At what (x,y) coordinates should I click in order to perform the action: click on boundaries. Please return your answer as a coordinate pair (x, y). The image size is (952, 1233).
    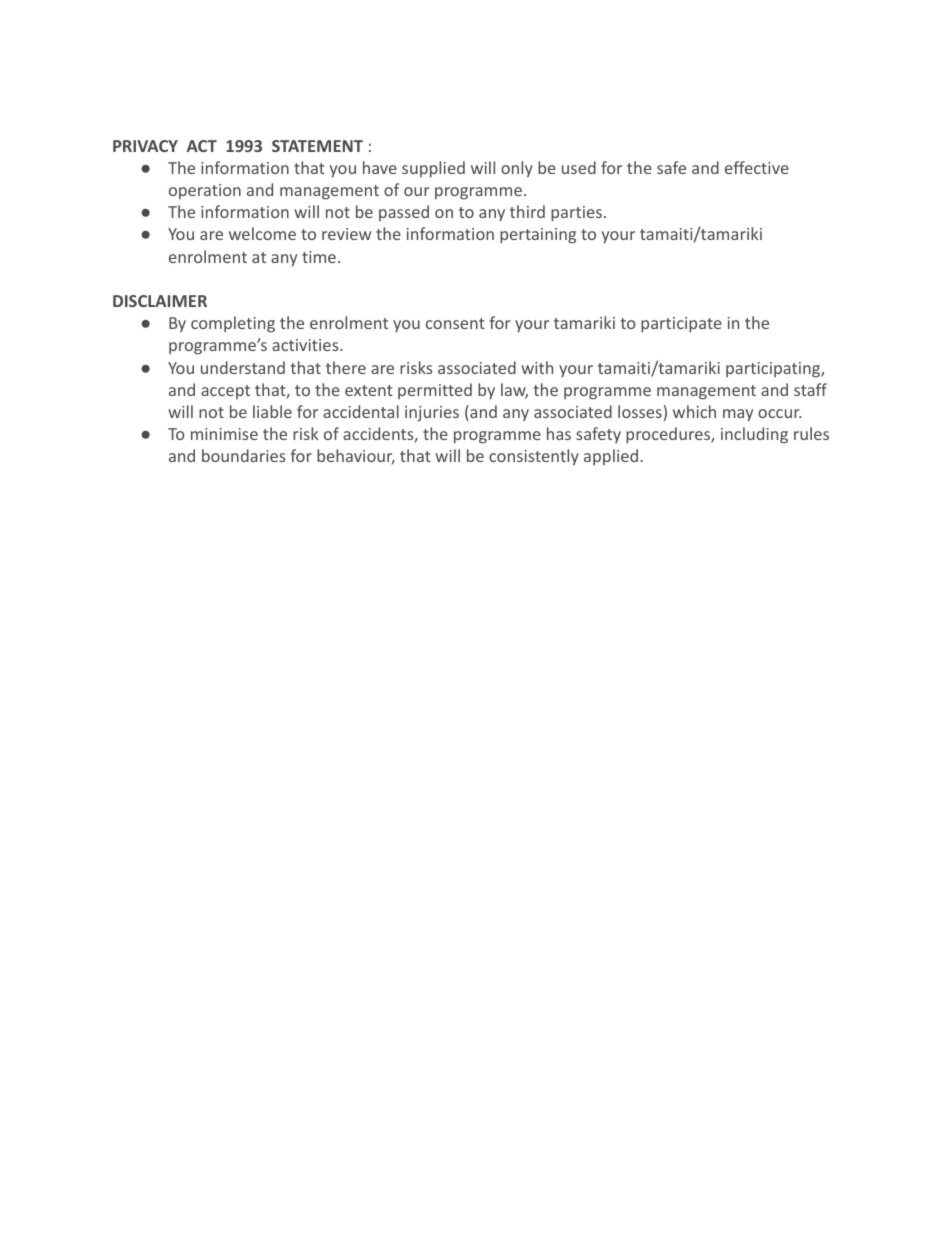
    Looking at the image, I should click on (243, 455).
